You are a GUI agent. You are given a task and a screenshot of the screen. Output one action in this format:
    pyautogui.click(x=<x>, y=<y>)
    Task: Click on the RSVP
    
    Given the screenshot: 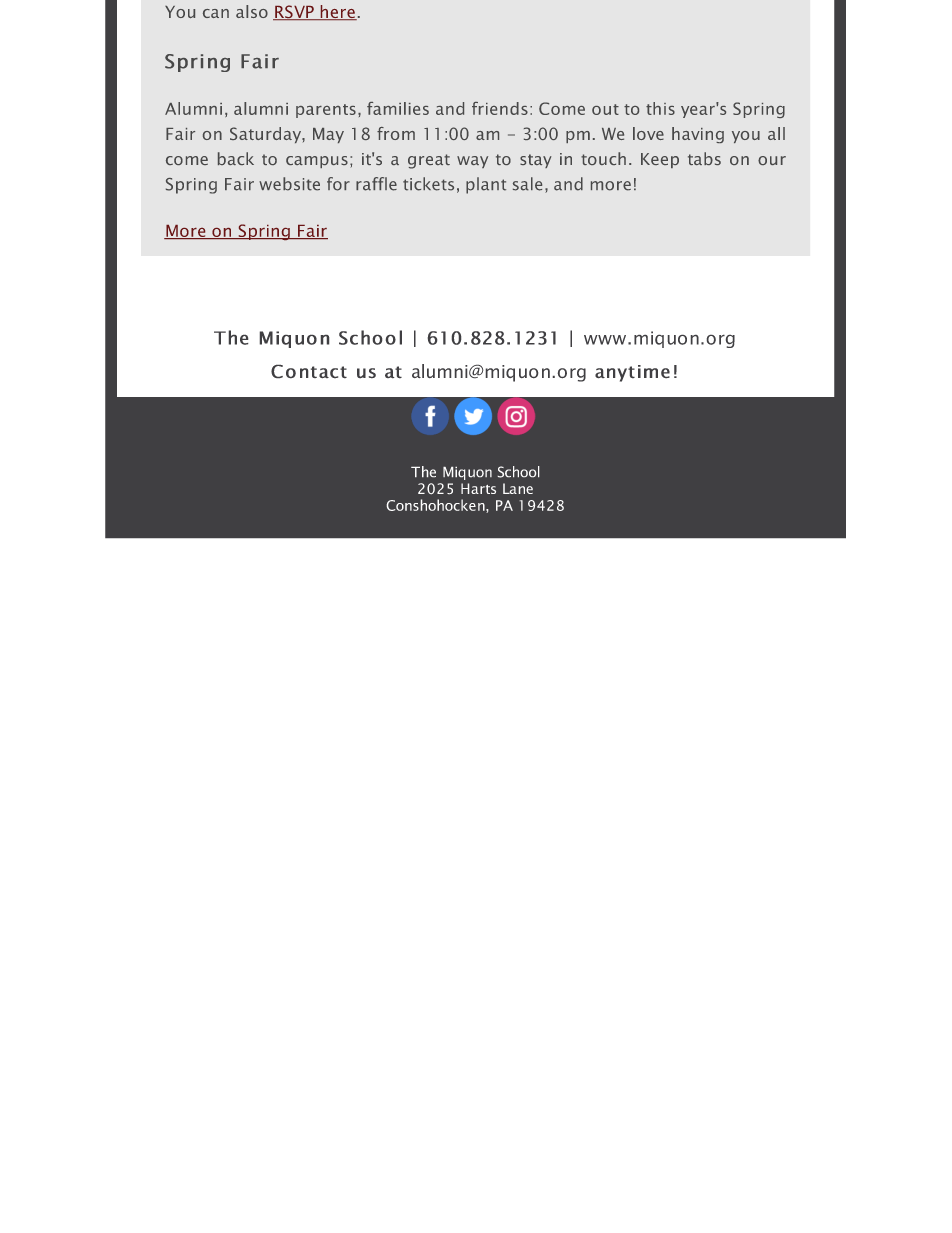 What is the action you would take?
    pyautogui.click(x=294, y=12)
